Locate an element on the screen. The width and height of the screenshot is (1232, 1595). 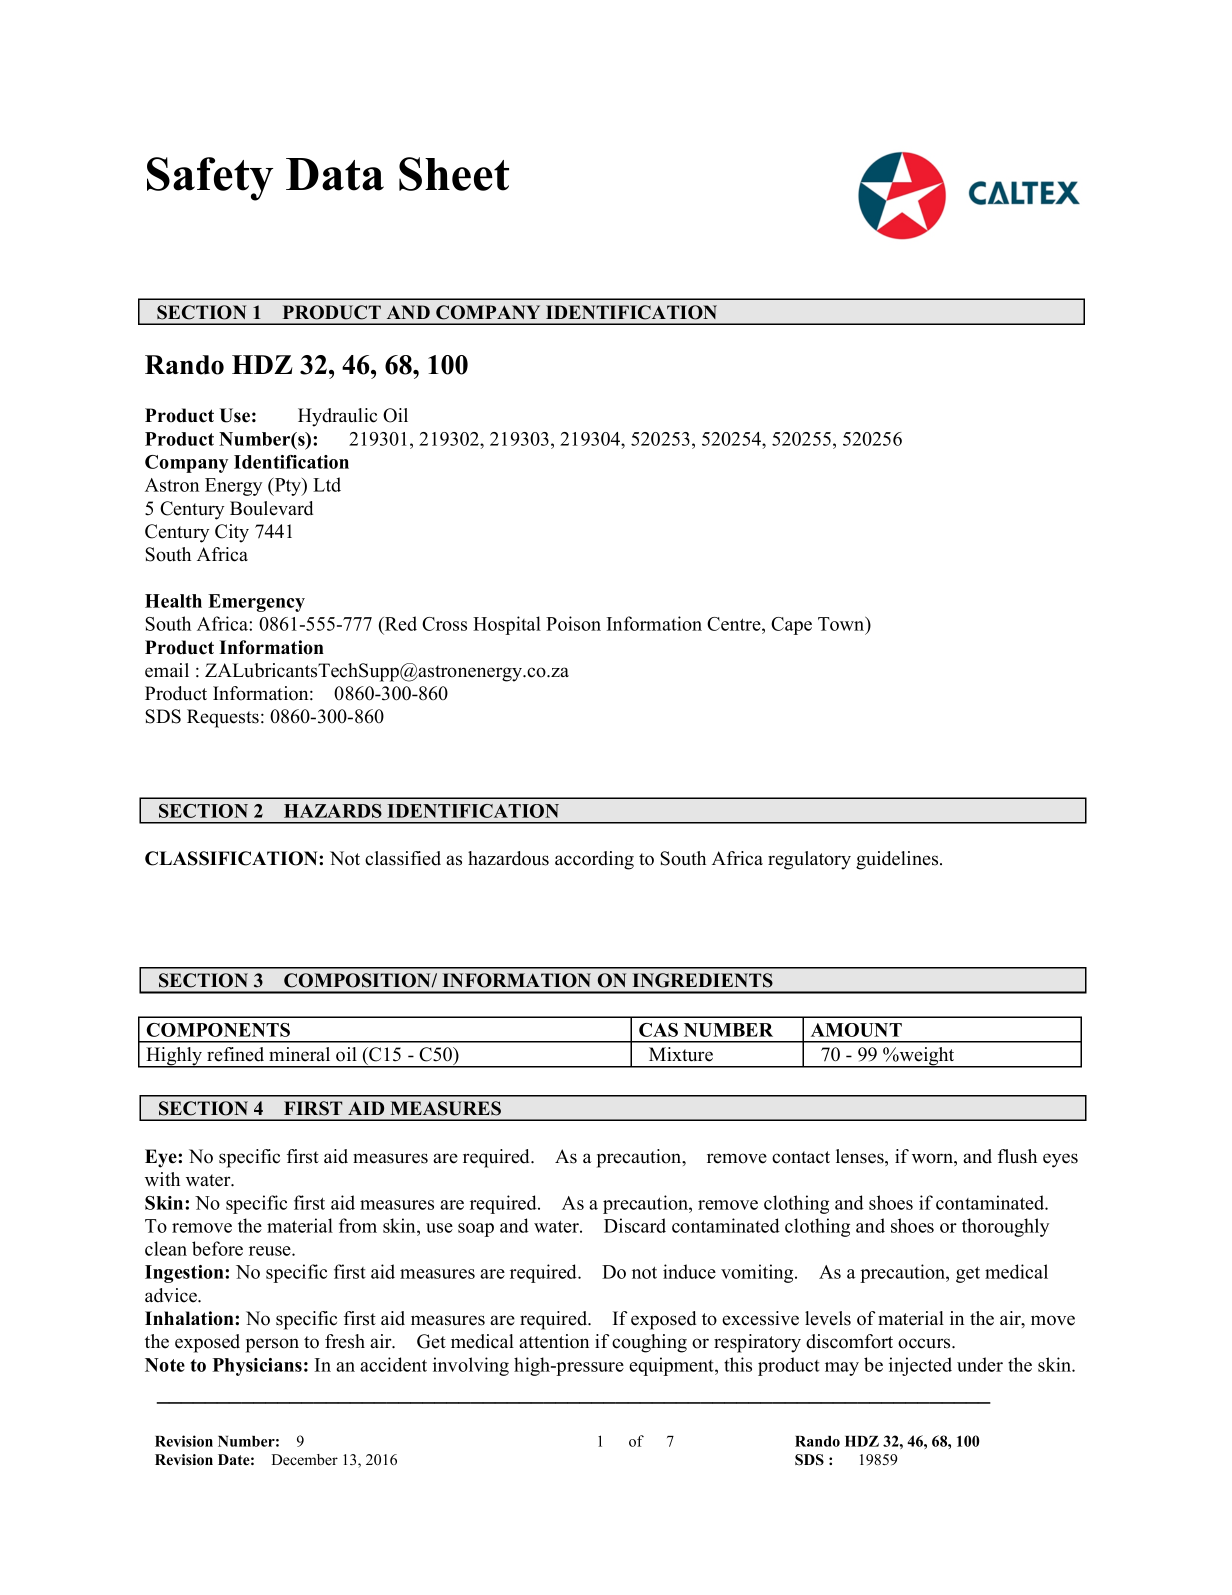
Safety is located at coordinates (210, 179).
